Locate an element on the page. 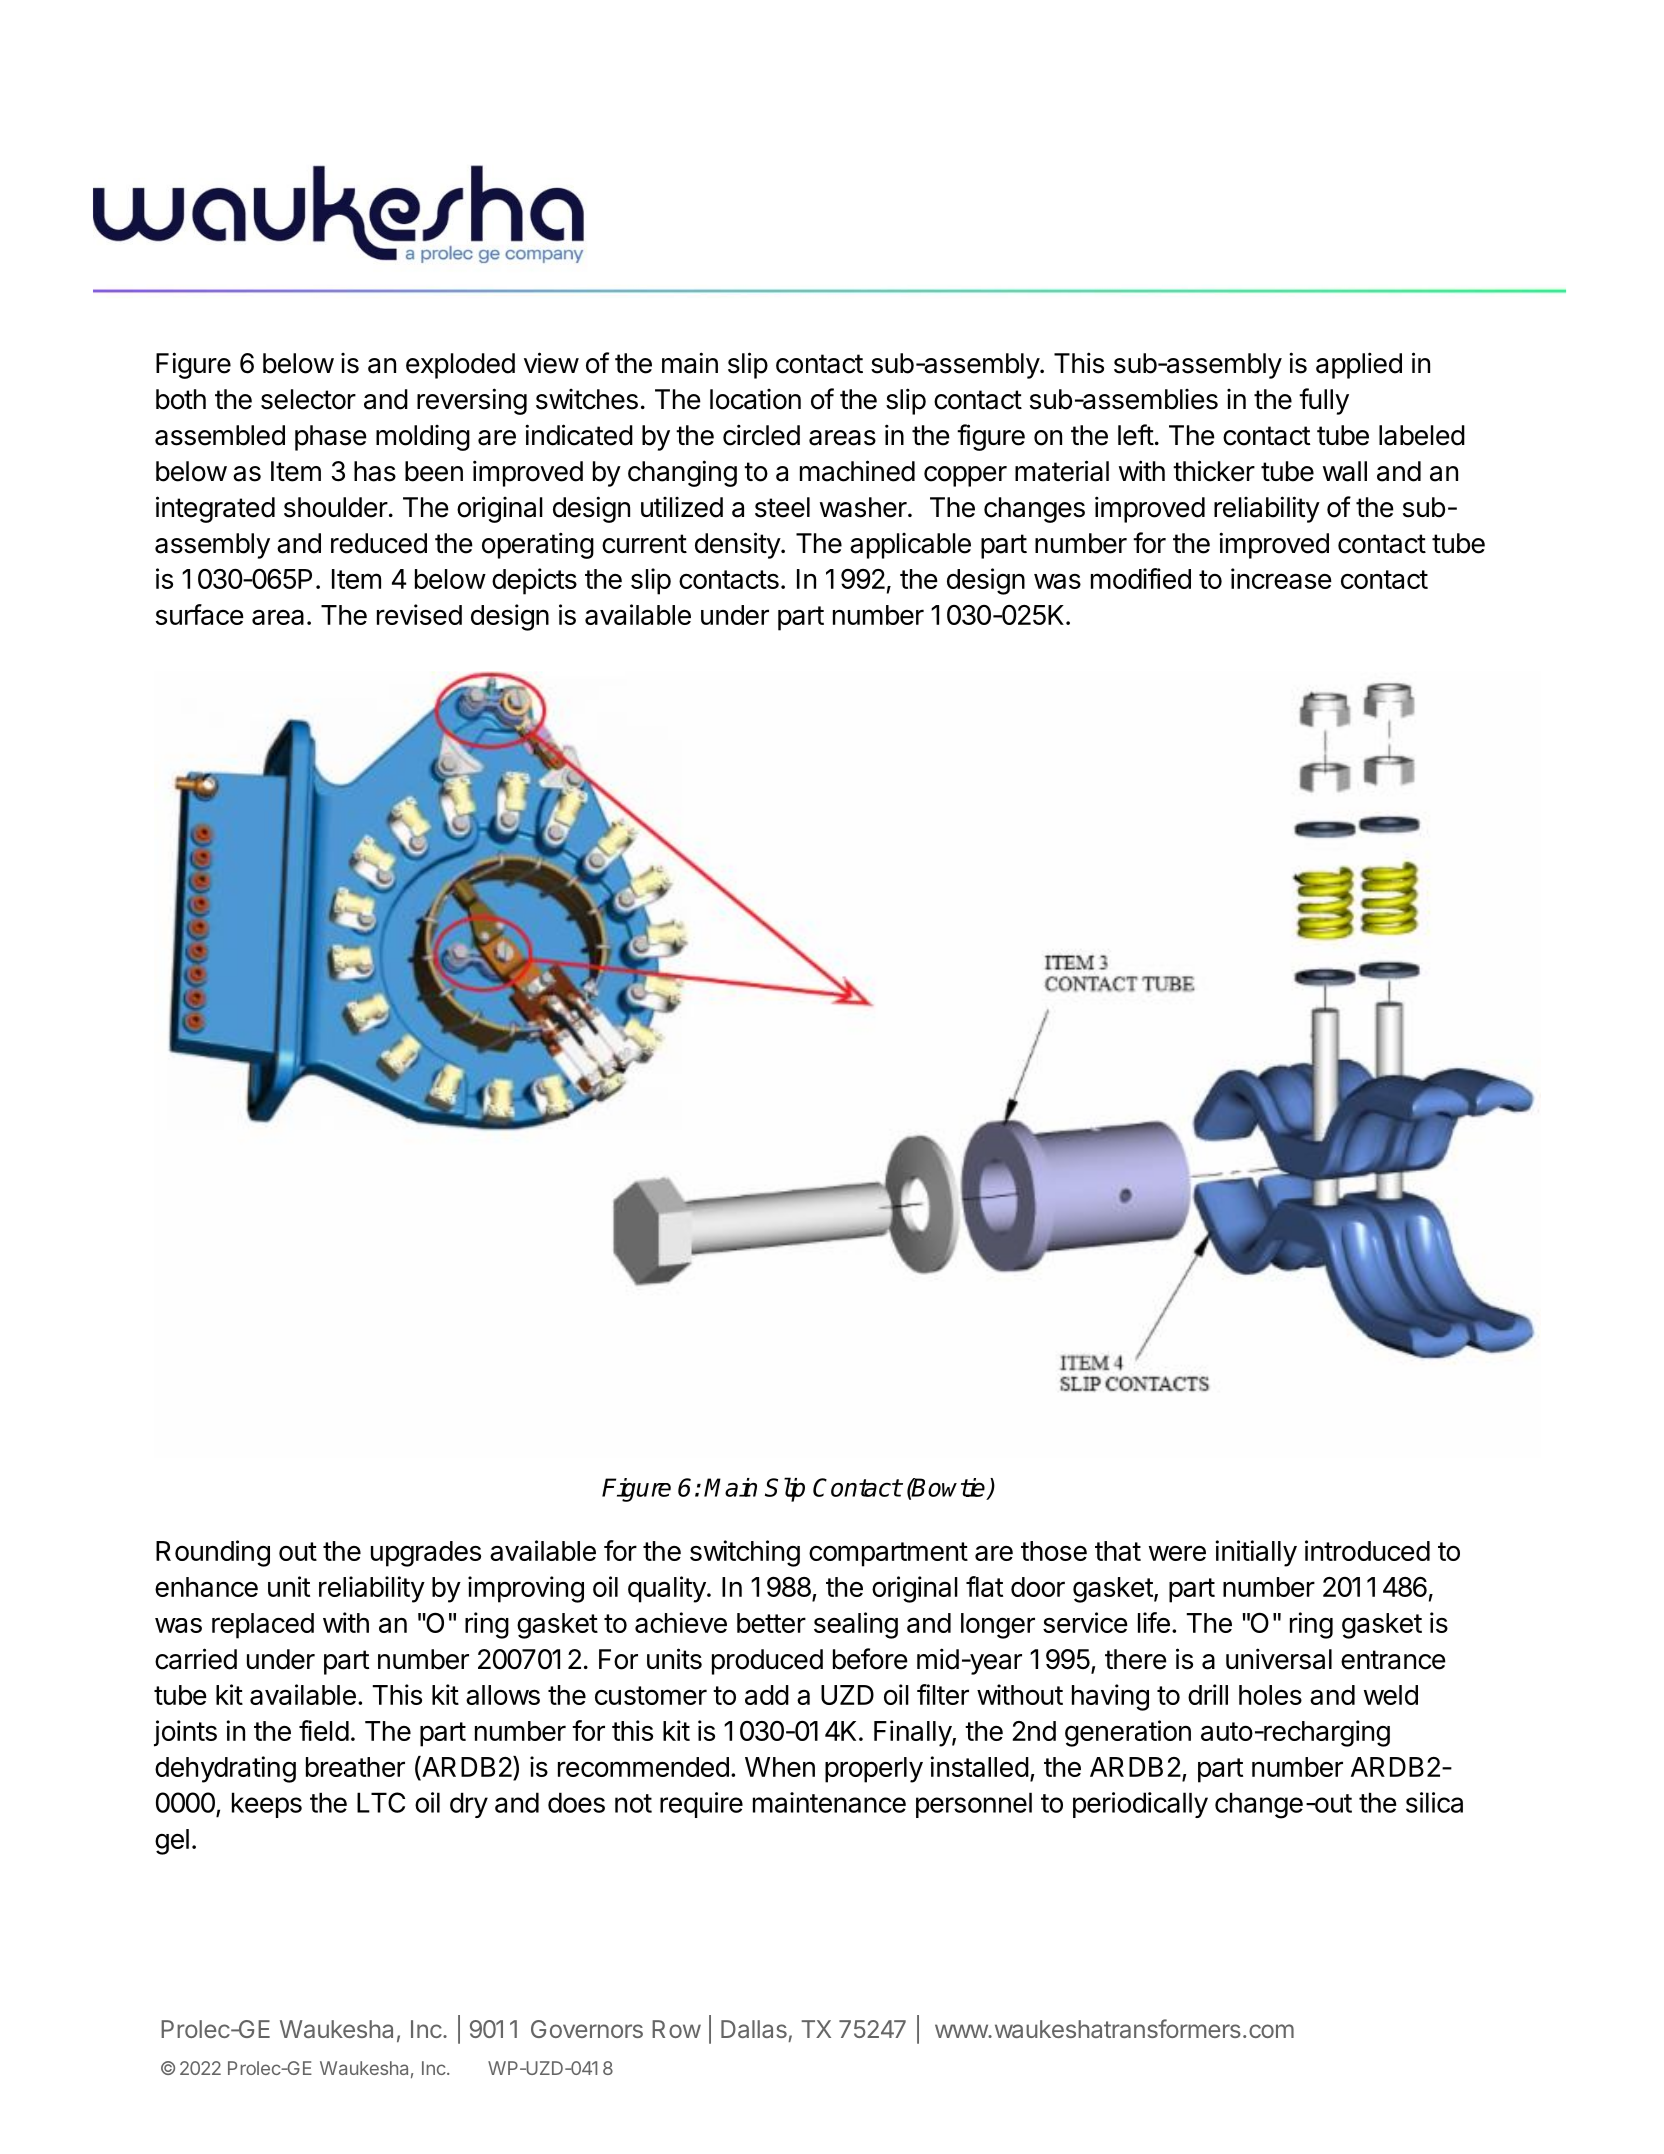  Dallas is located at coordinates (754, 2029).
